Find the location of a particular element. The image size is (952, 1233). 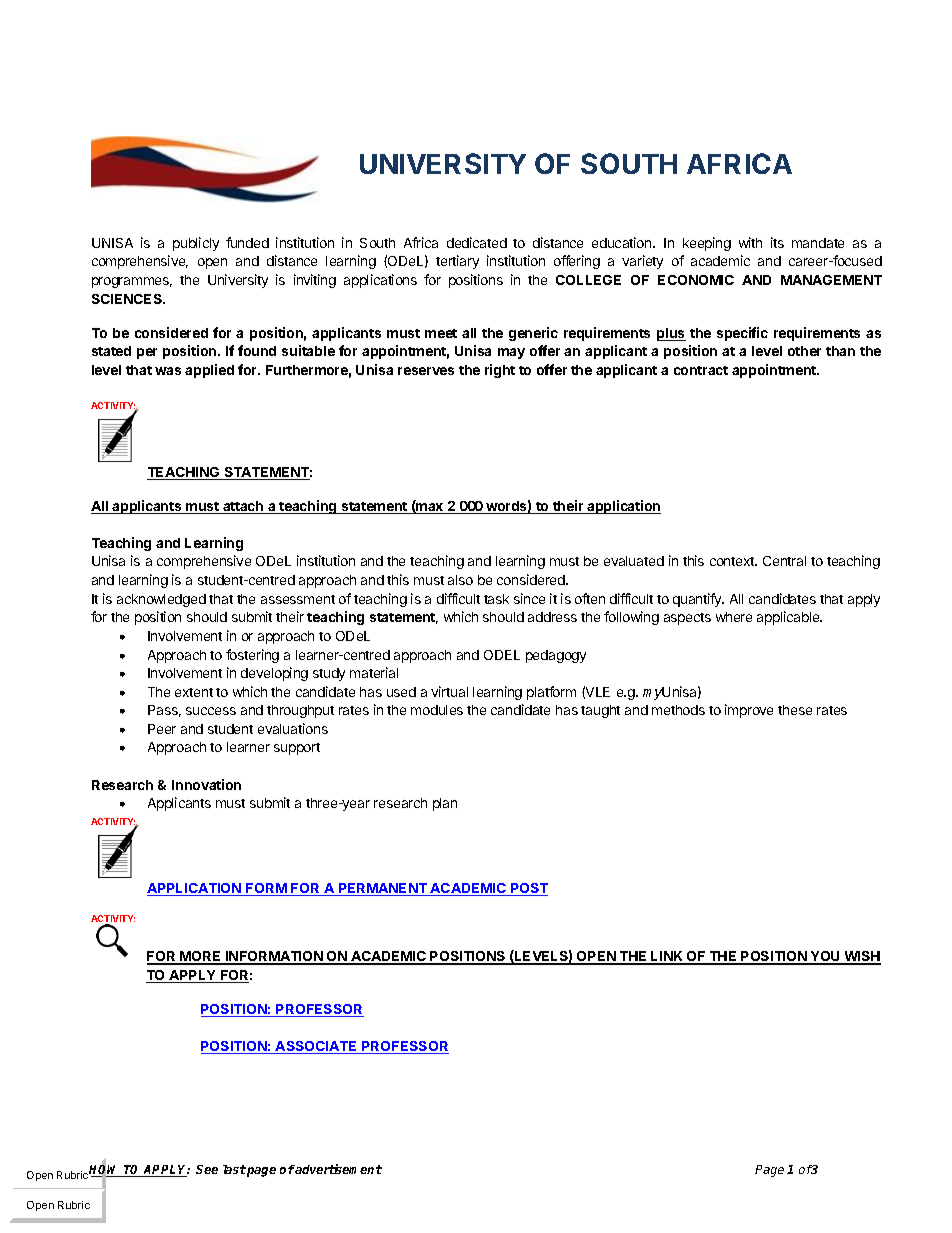

YOU is located at coordinates (825, 957).
